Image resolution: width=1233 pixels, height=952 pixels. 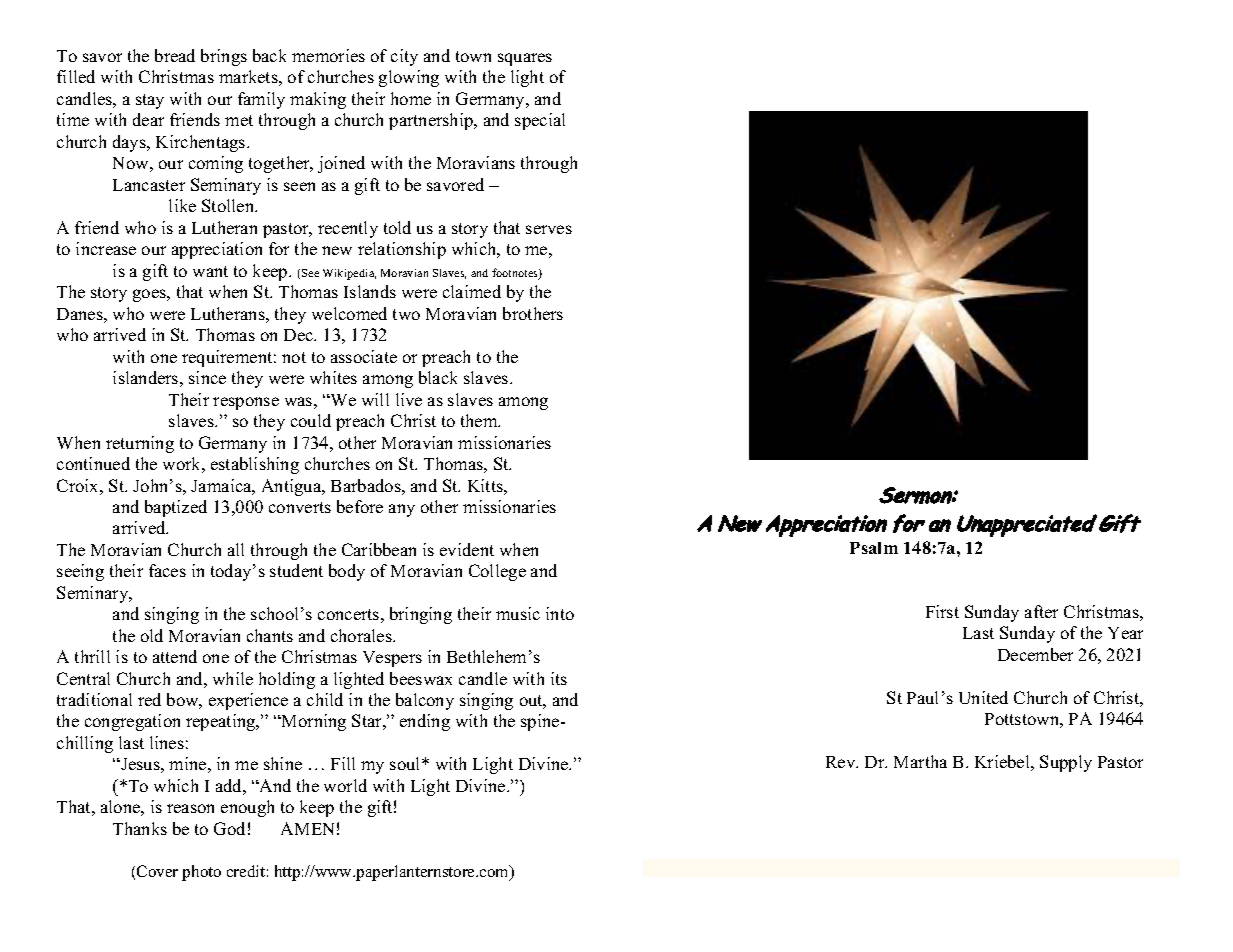 I want to click on Supply, so click(x=1066, y=763).
